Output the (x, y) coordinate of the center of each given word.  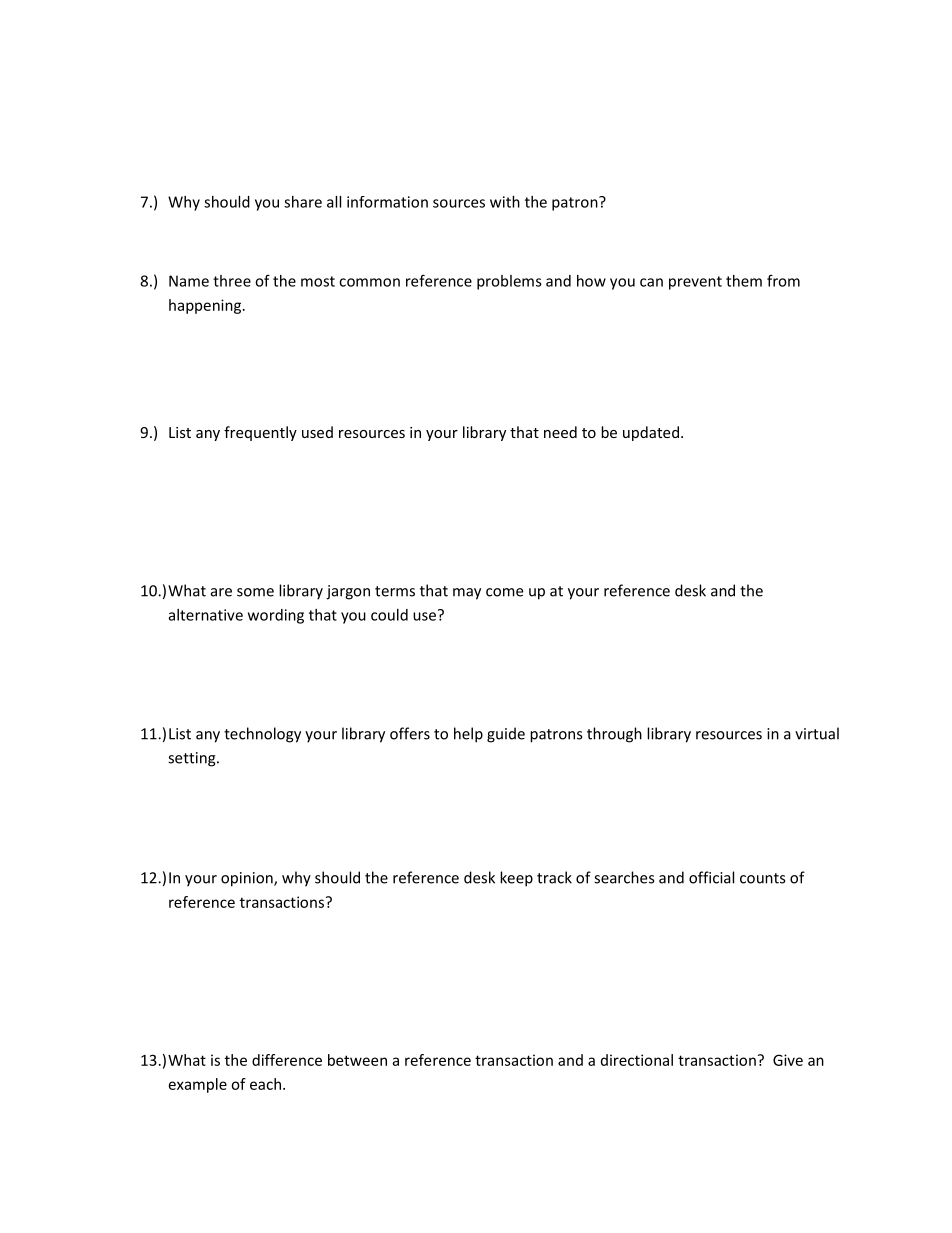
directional (637, 1060)
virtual (817, 733)
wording (276, 616)
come (504, 592)
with (505, 202)
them (744, 281)
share (303, 202)
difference (287, 1060)
